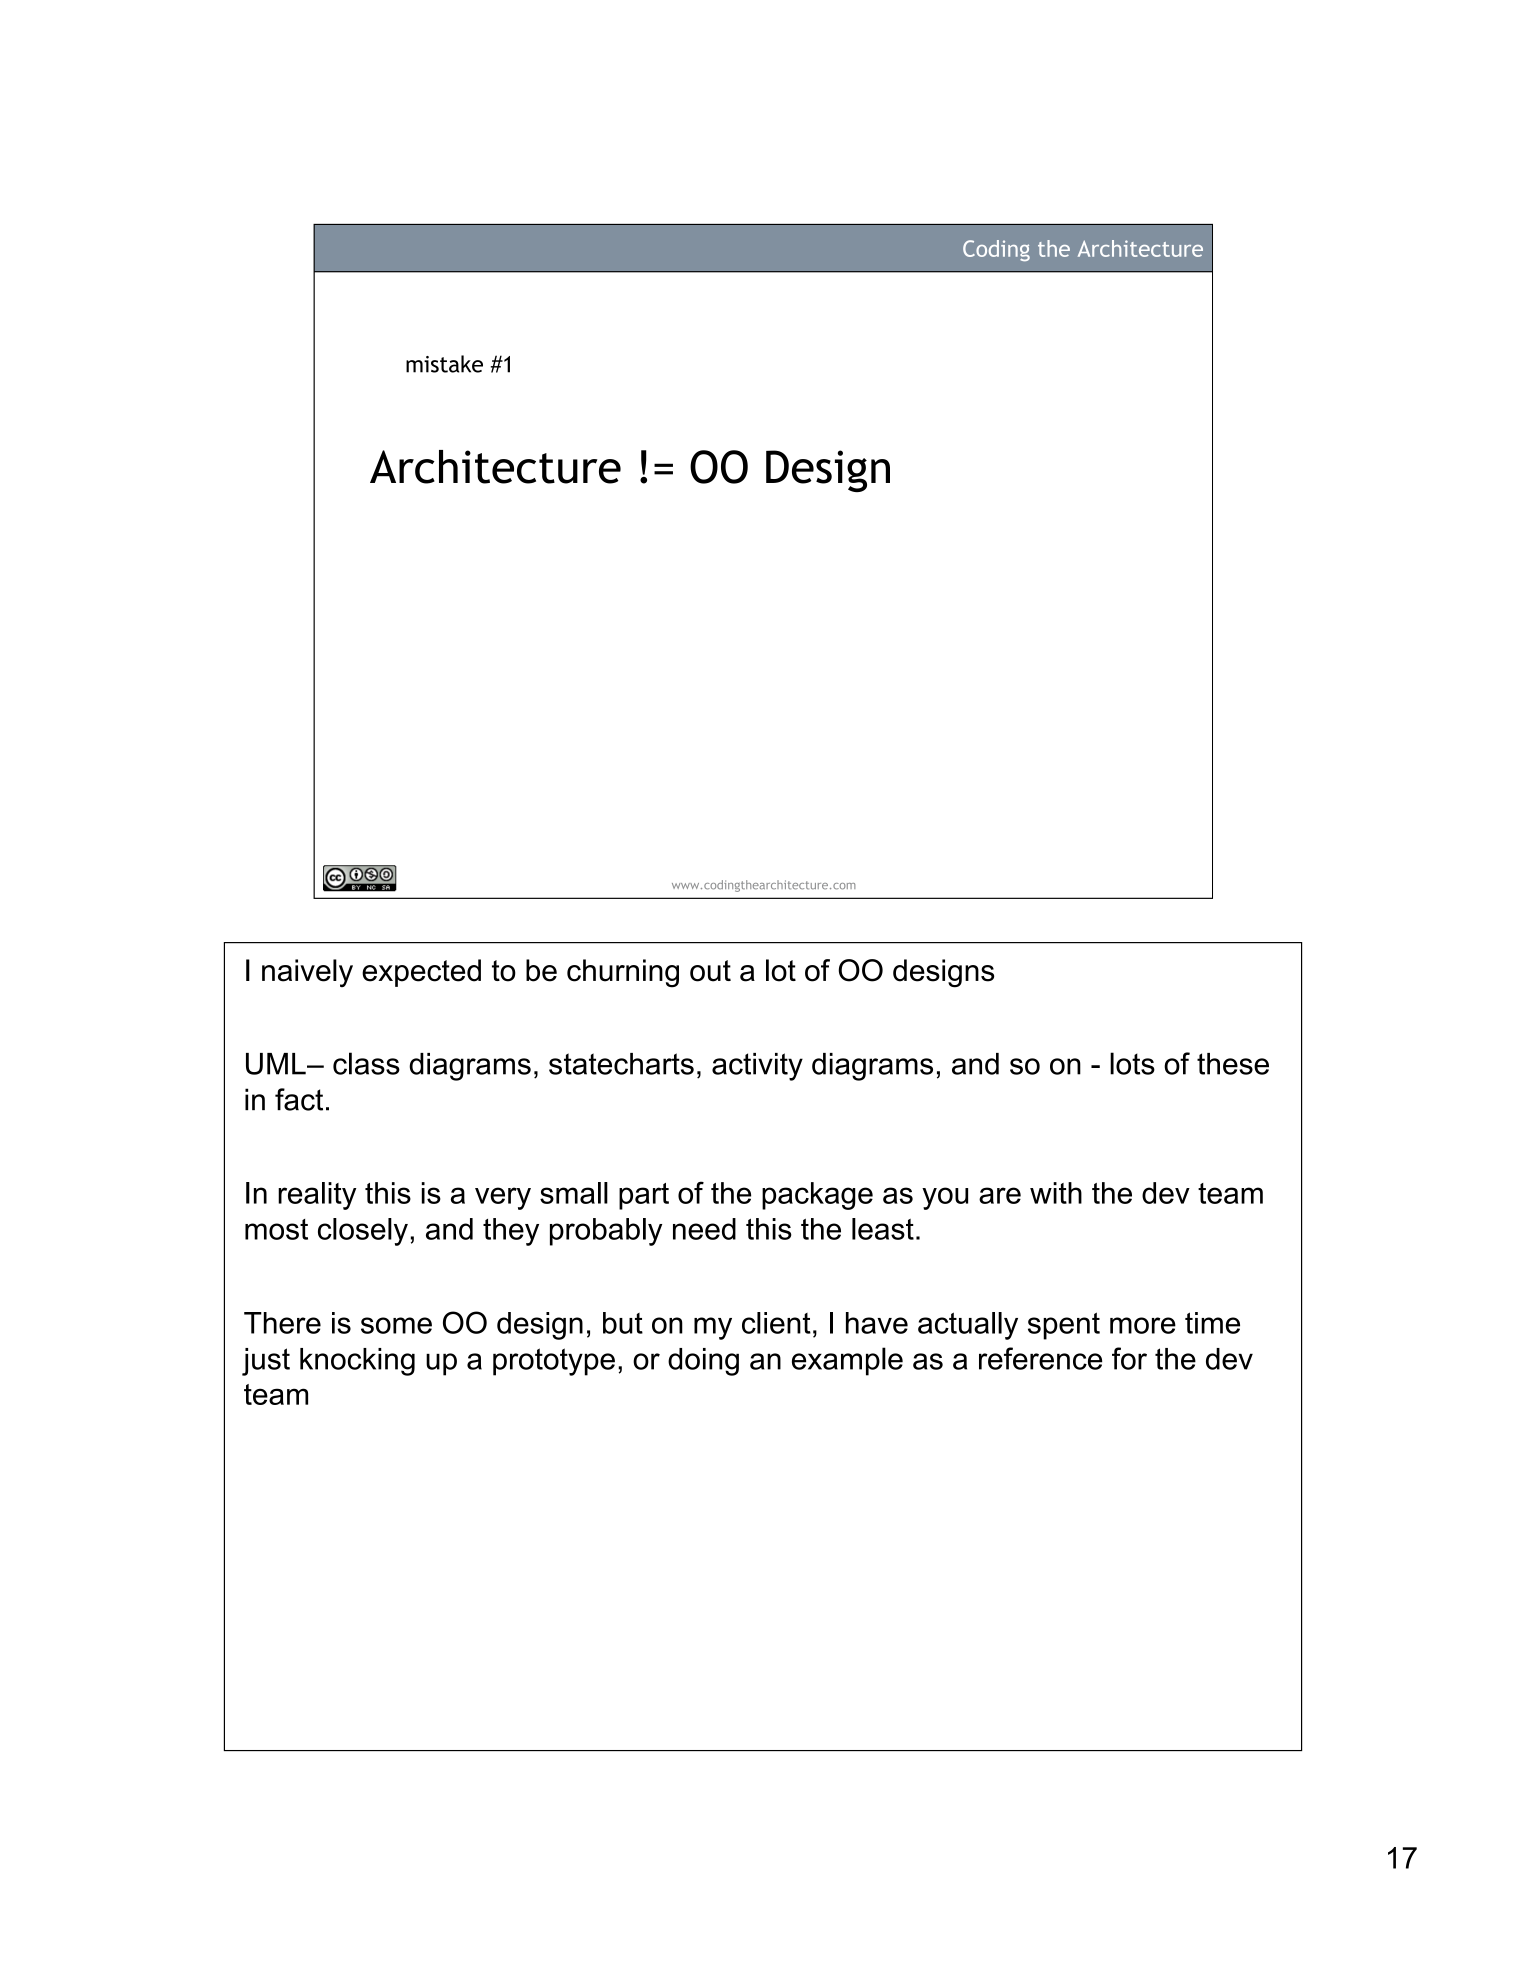 The width and height of the document is (1526, 1975). Describe the element at coordinates (396, 1325) in the document. I see `some` at that location.
